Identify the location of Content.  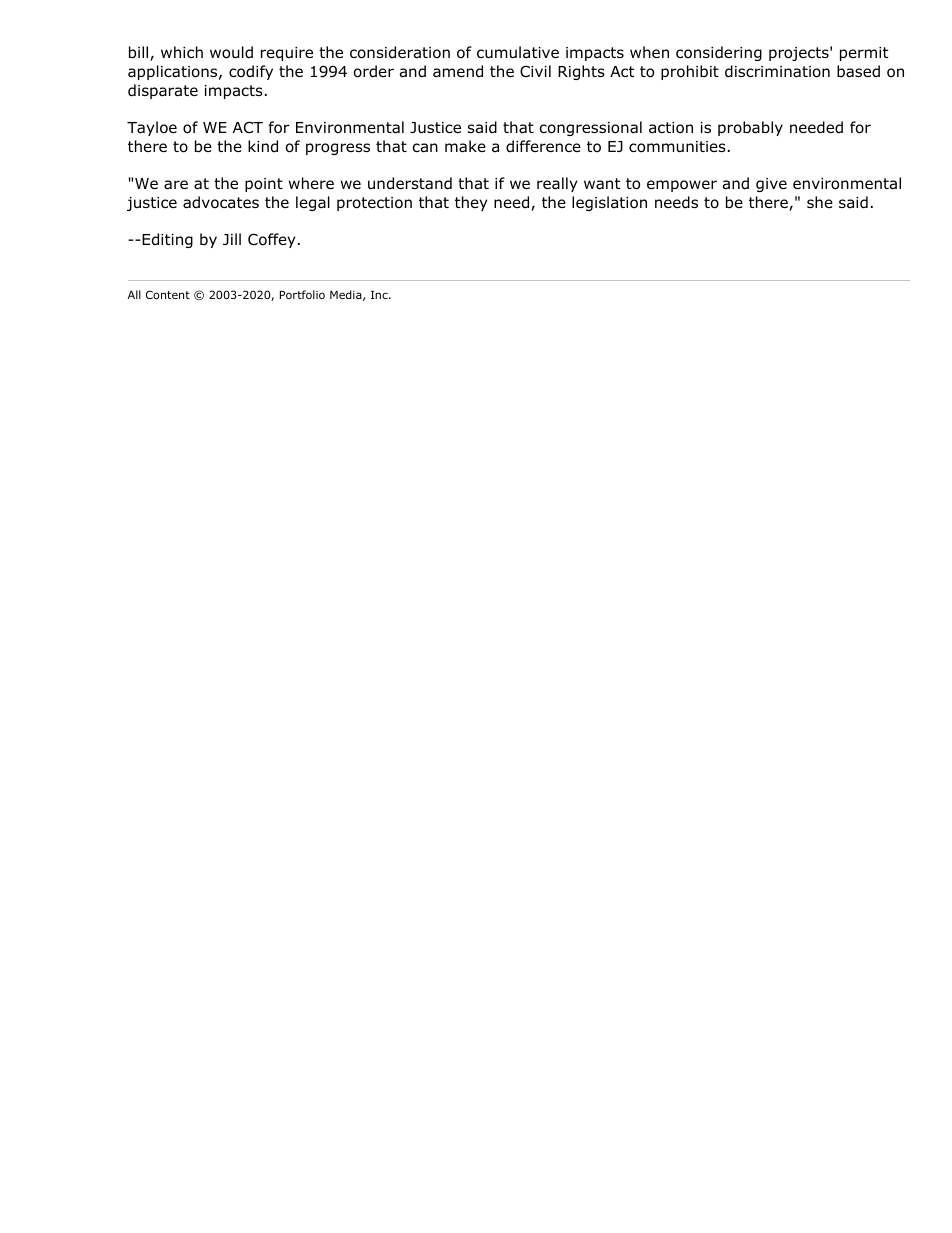
(168, 294).
